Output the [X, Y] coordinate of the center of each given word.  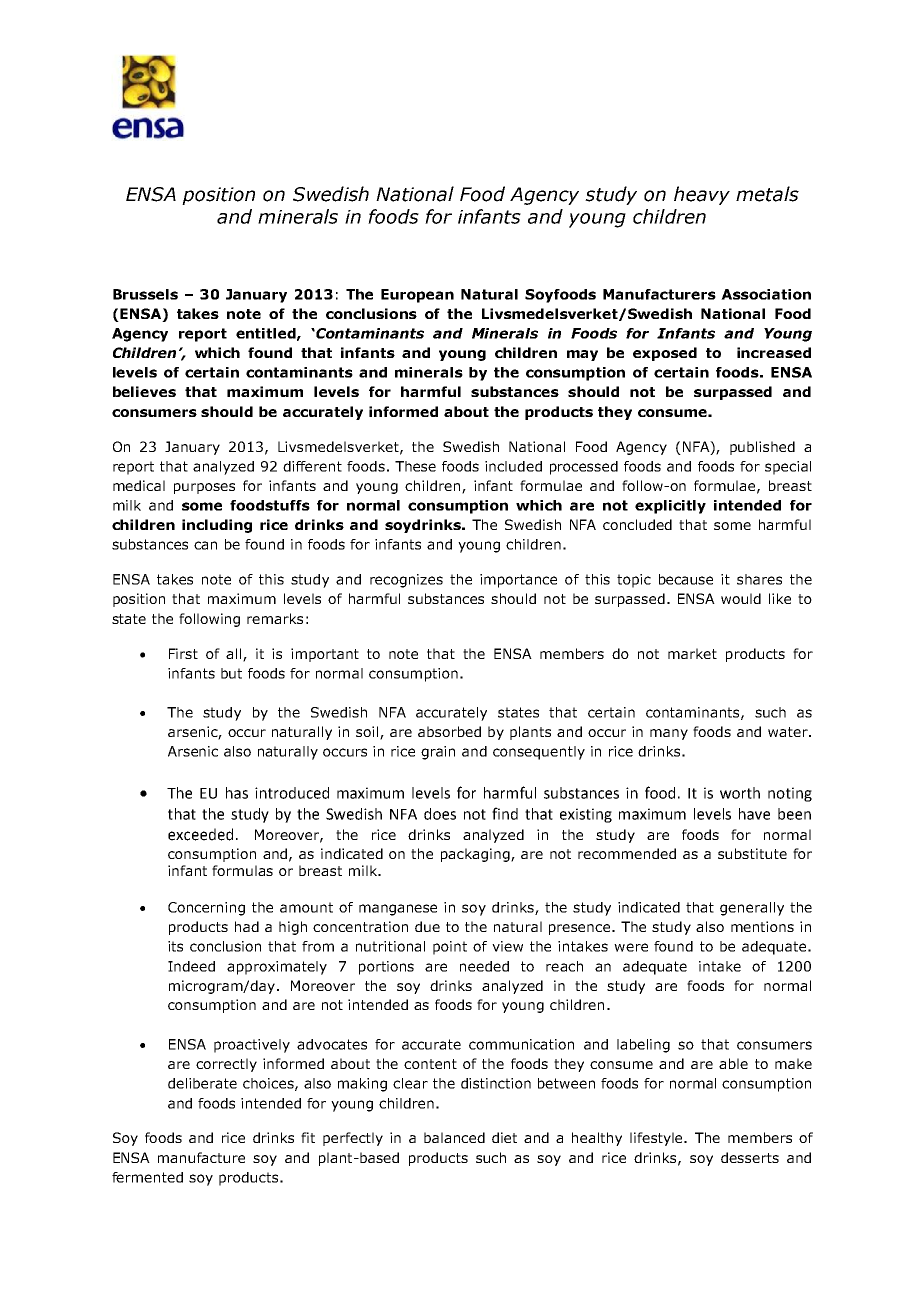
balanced [454, 1137]
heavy [702, 195]
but [231, 673]
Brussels [145, 294]
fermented [147, 1177]
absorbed [449, 731]
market [692, 653]
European [417, 296]
